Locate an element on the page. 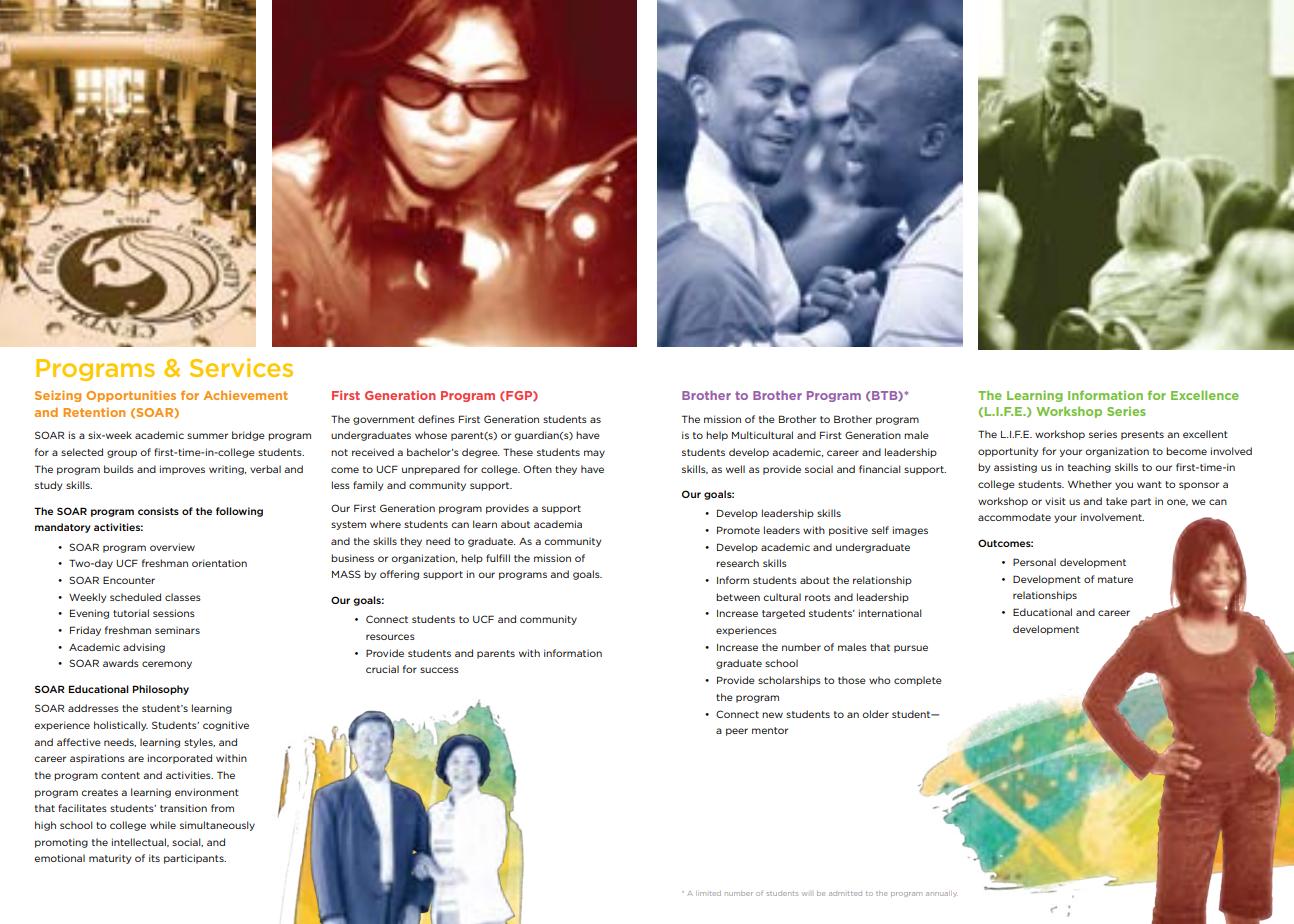 This document has height=924, width=1294. targeted is located at coordinates (783, 614).
